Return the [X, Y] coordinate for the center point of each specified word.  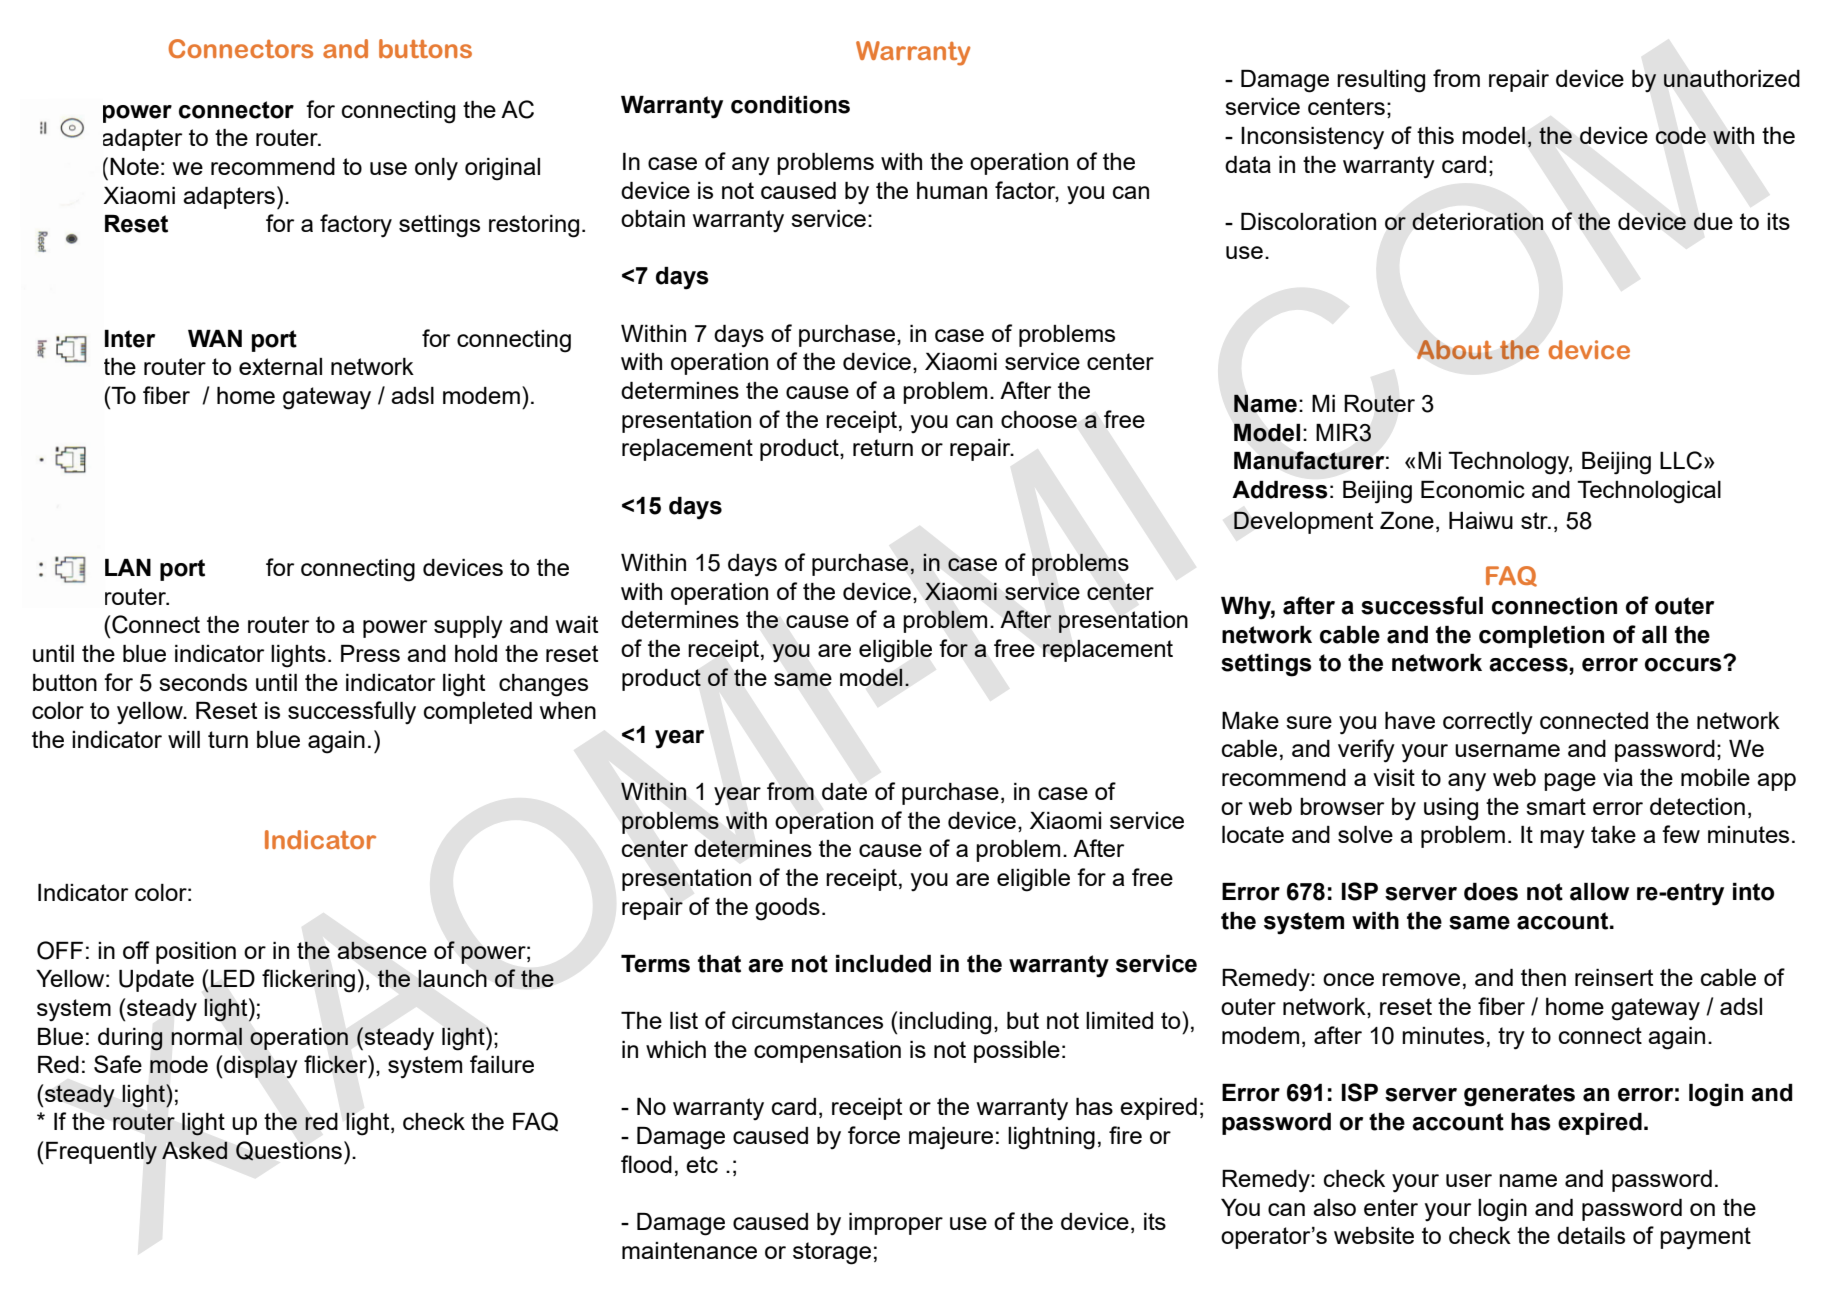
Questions [289, 1151]
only [436, 169]
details [1591, 1235]
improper [896, 1224]
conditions [790, 105]
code [1681, 135]
